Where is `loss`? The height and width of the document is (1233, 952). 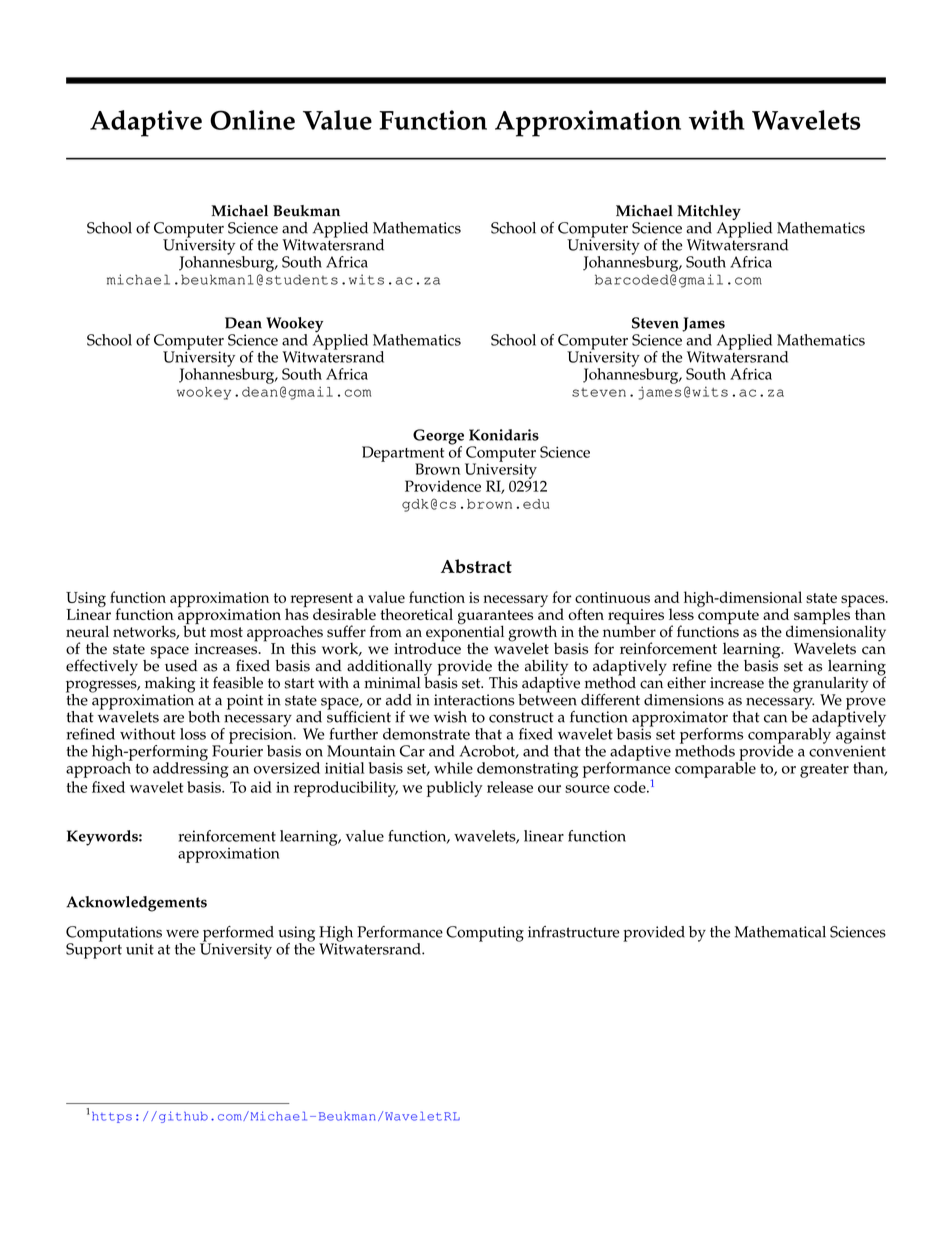
loss is located at coordinates (193, 734).
